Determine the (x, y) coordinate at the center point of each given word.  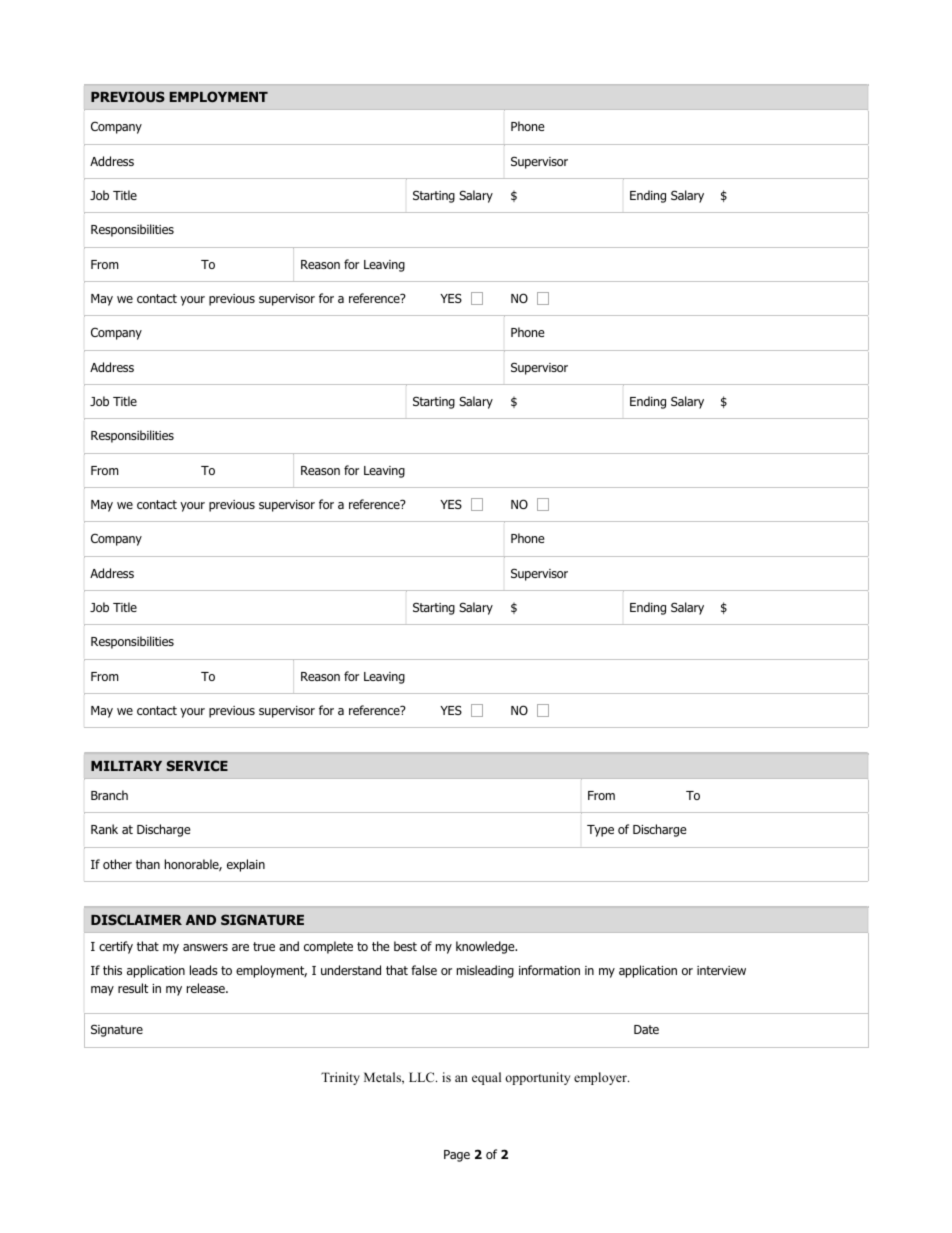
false (424, 970)
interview (721, 970)
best (405, 946)
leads (204, 970)
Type (600, 831)
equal (486, 1078)
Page (457, 1156)
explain (246, 865)
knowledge (486, 947)
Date (646, 1029)
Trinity (340, 1078)
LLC (423, 1077)
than (148, 864)
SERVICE (197, 765)
